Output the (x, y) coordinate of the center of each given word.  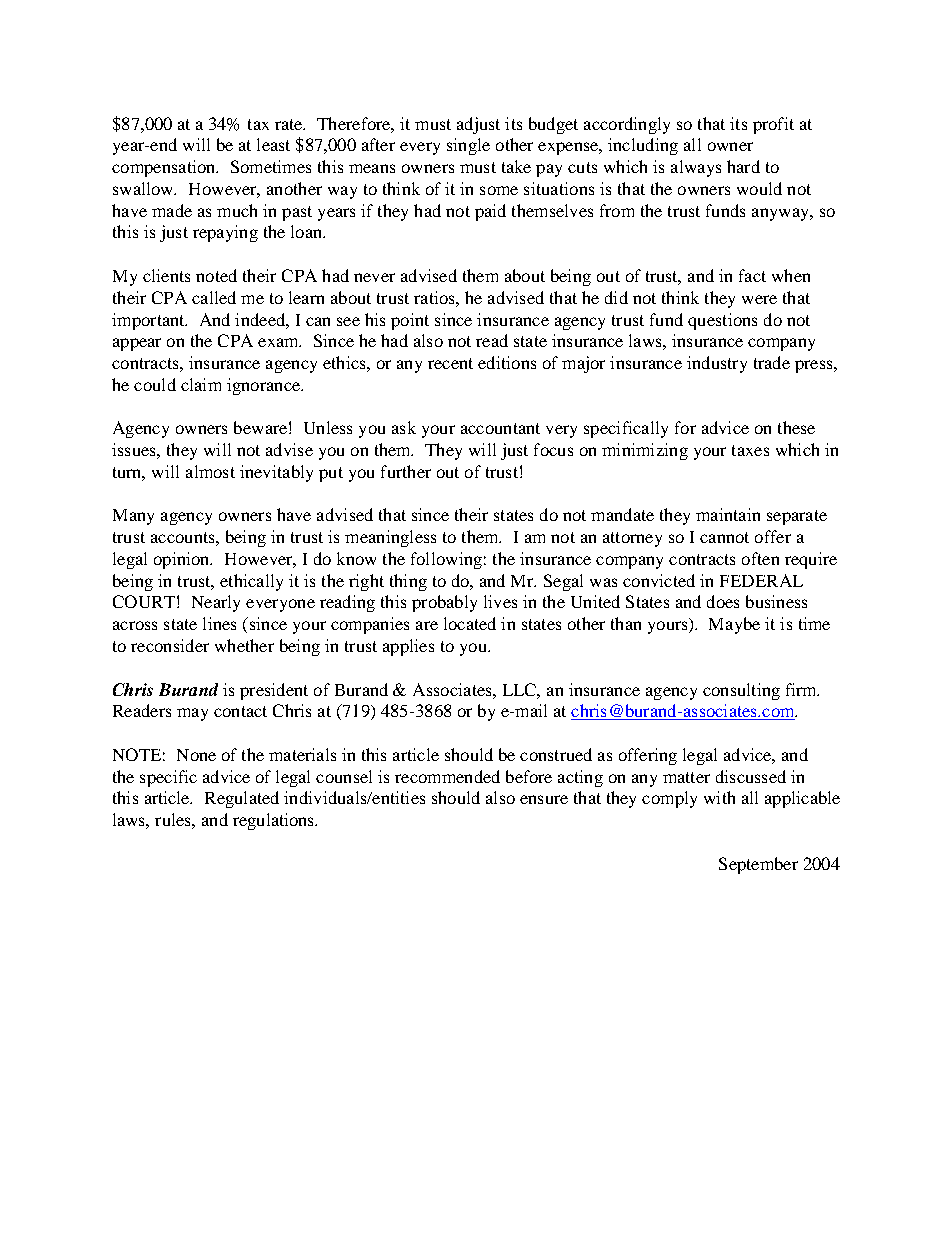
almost (210, 471)
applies (408, 647)
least (273, 144)
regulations (275, 821)
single (468, 146)
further (406, 471)
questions (722, 321)
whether (244, 645)
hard (743, 166)
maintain (728, 514)
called (214, 297)
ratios (435, 297)
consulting (741, 691)
